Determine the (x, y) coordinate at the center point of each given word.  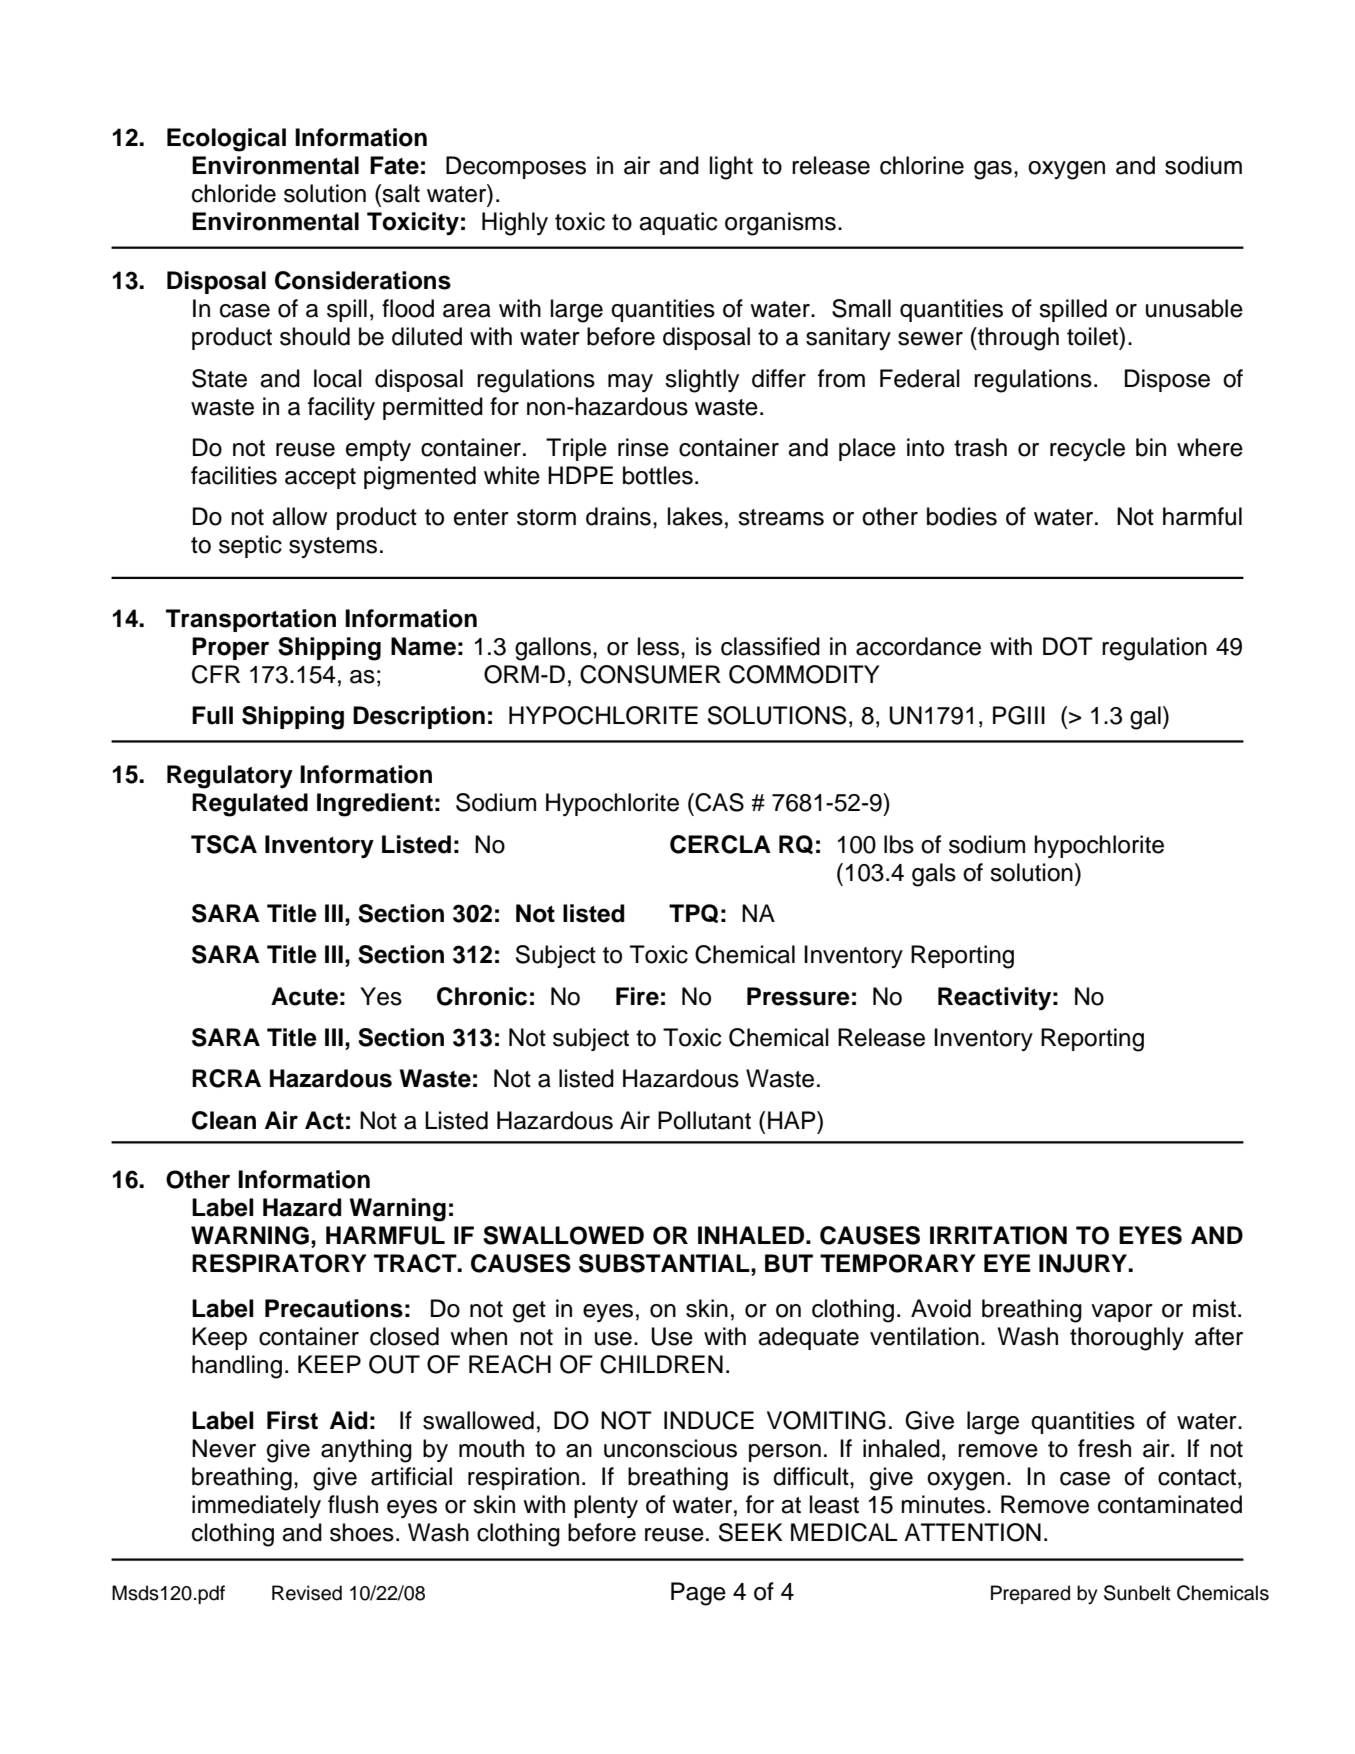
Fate (394, 165)
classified (770, 646)
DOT (1068, 646)
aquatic (678, 223)
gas (993, 170)
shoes (362, 1532)
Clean (224, 1120)
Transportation (251, 620)
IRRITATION (998, 1235)
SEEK (751, 1532)
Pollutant (704, 1120)
